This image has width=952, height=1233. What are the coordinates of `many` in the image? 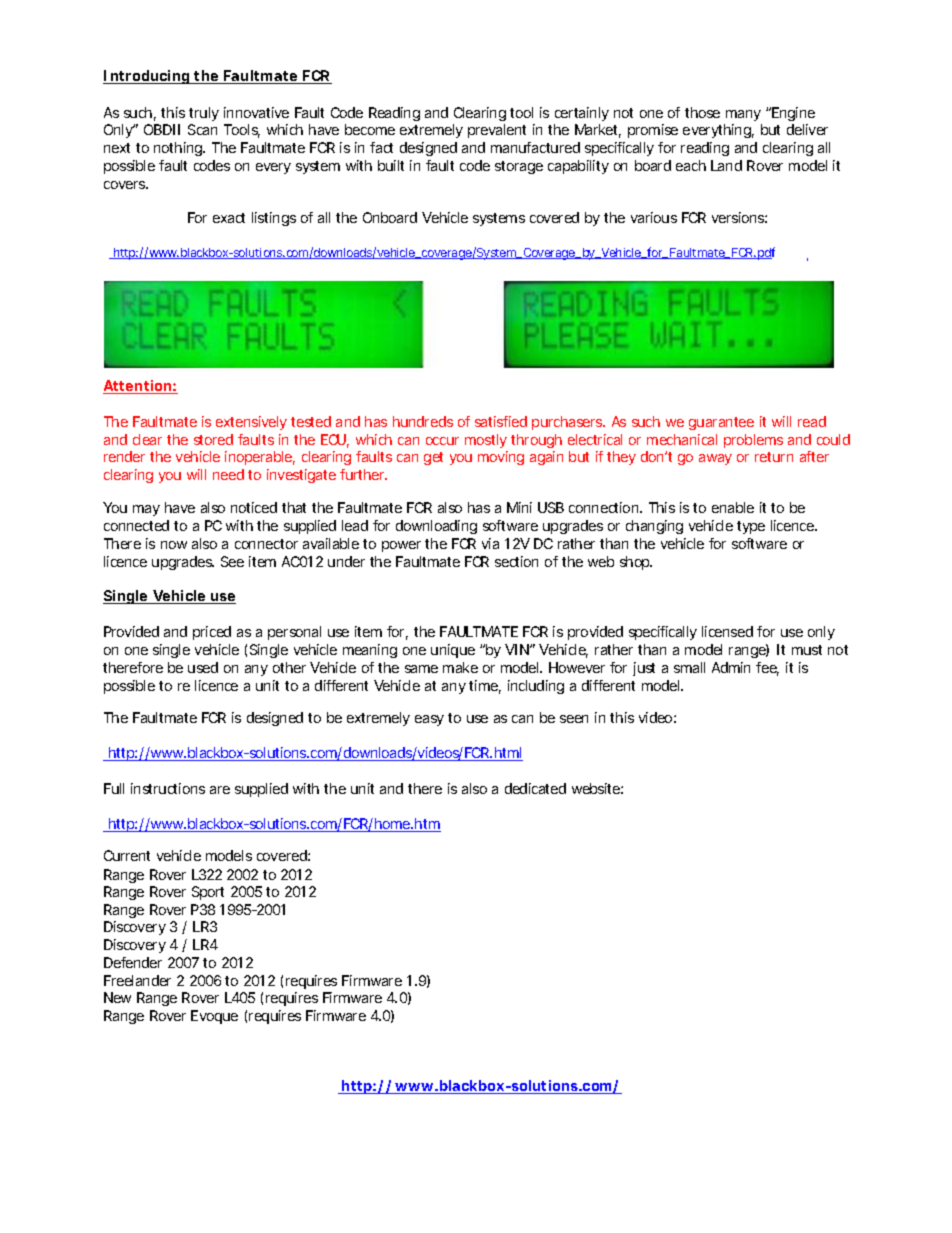 It's located at (743, 115).
